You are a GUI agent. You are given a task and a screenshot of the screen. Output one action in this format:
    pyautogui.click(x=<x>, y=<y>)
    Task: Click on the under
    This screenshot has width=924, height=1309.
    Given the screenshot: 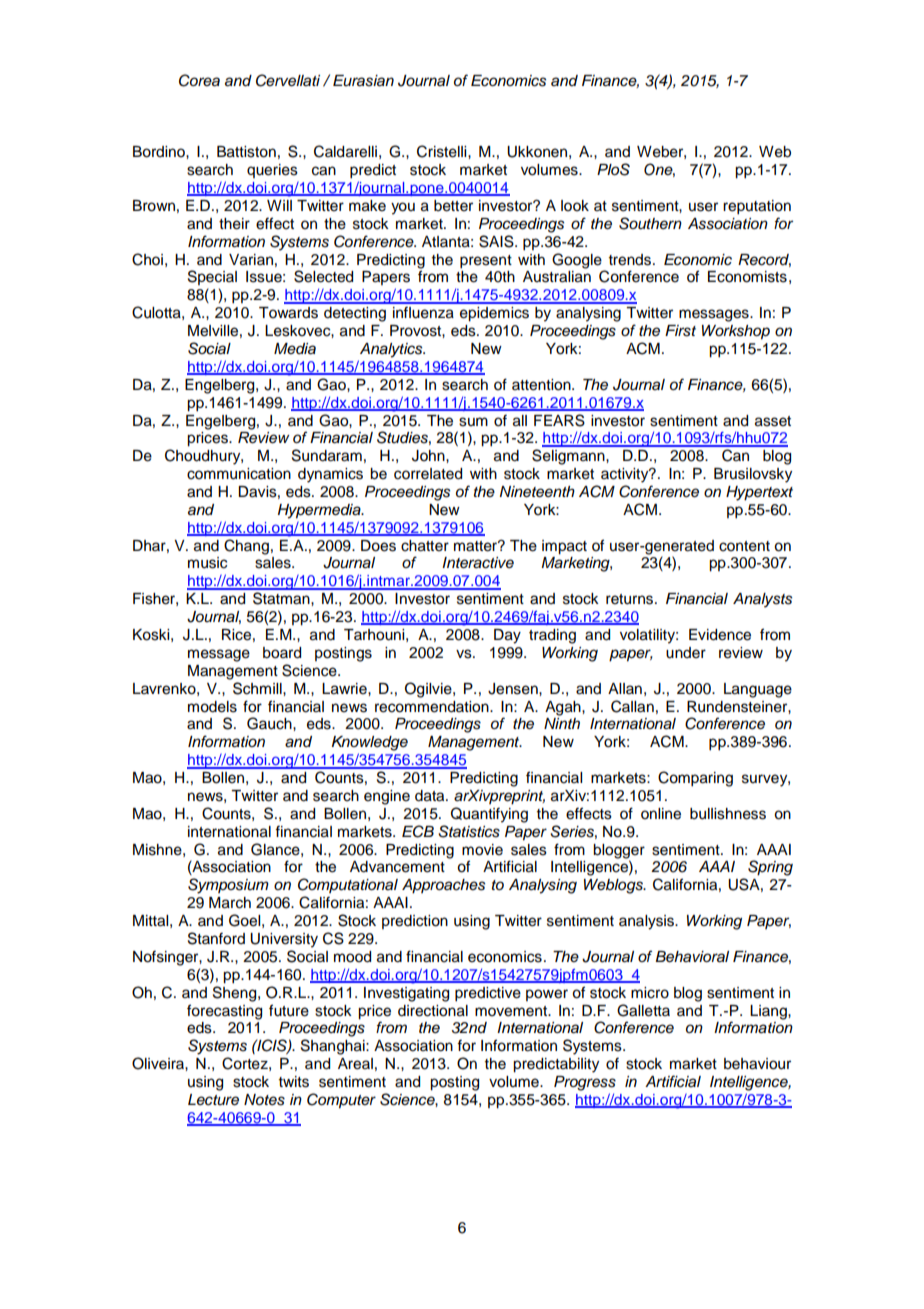 What is the action you would take?
    pyautogui.click(x=686, y=653)
